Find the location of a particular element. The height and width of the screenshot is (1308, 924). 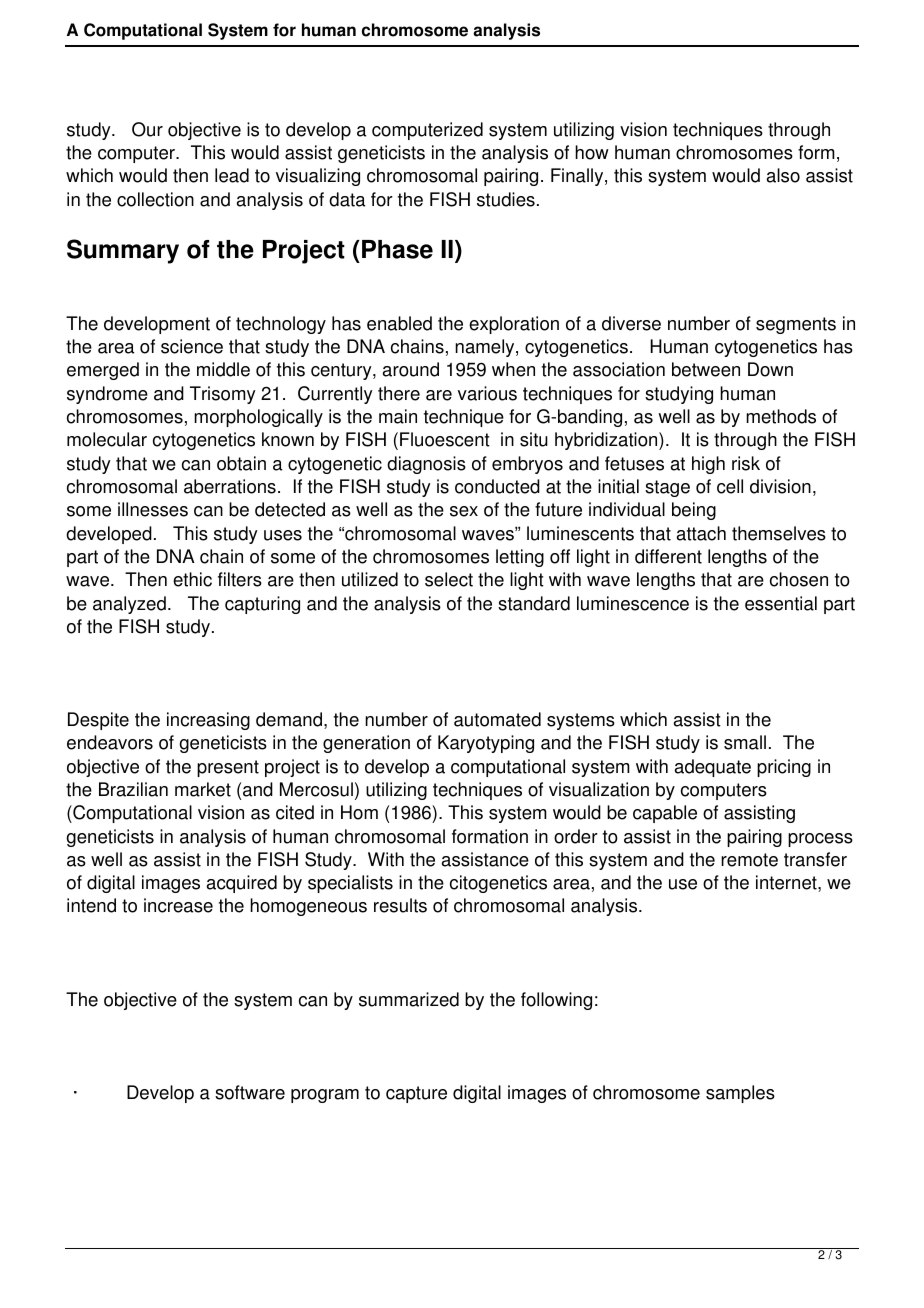

samples is located at coordinates (740, 1094).
